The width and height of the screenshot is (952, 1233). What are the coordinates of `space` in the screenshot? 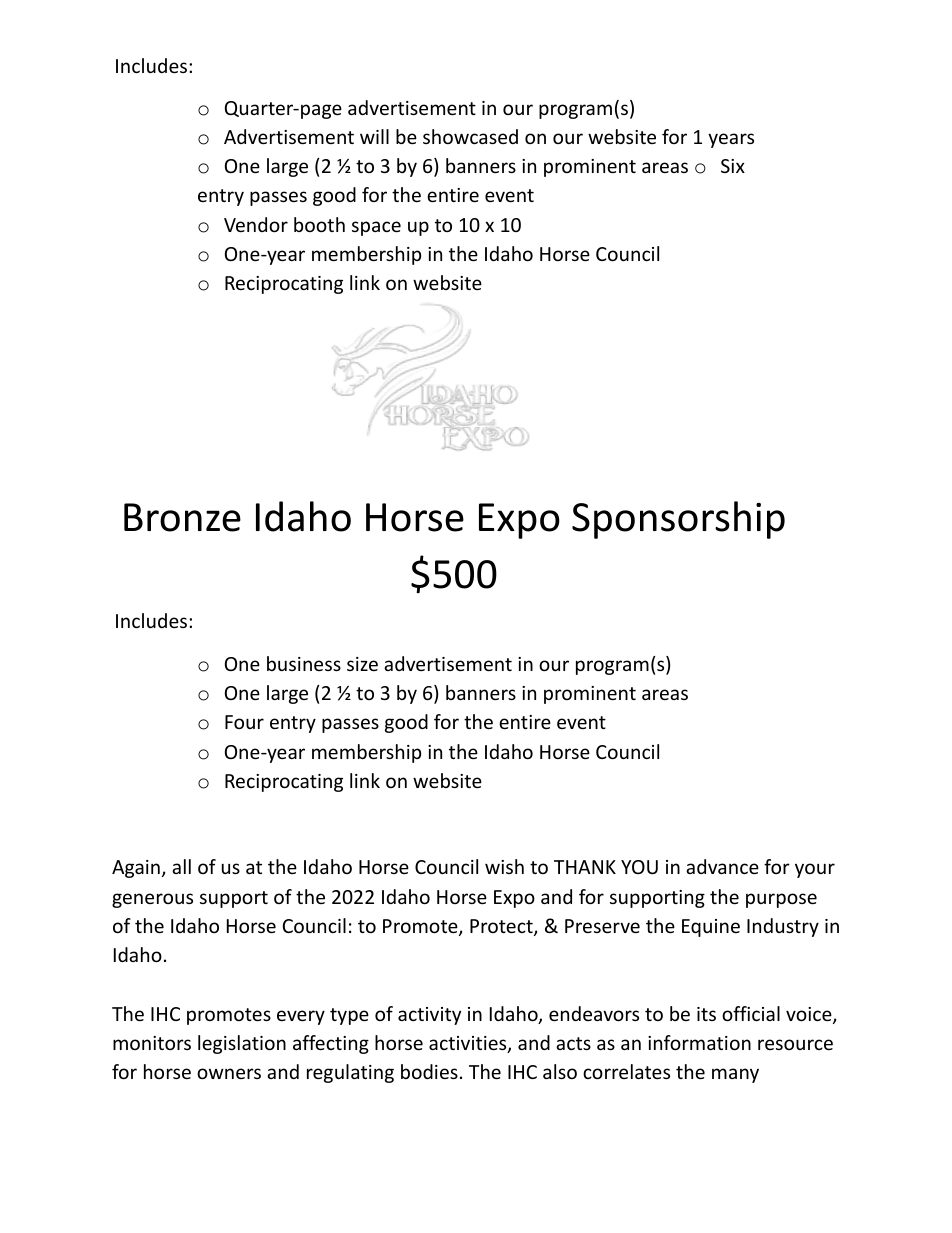 It's located at (376, 228).
